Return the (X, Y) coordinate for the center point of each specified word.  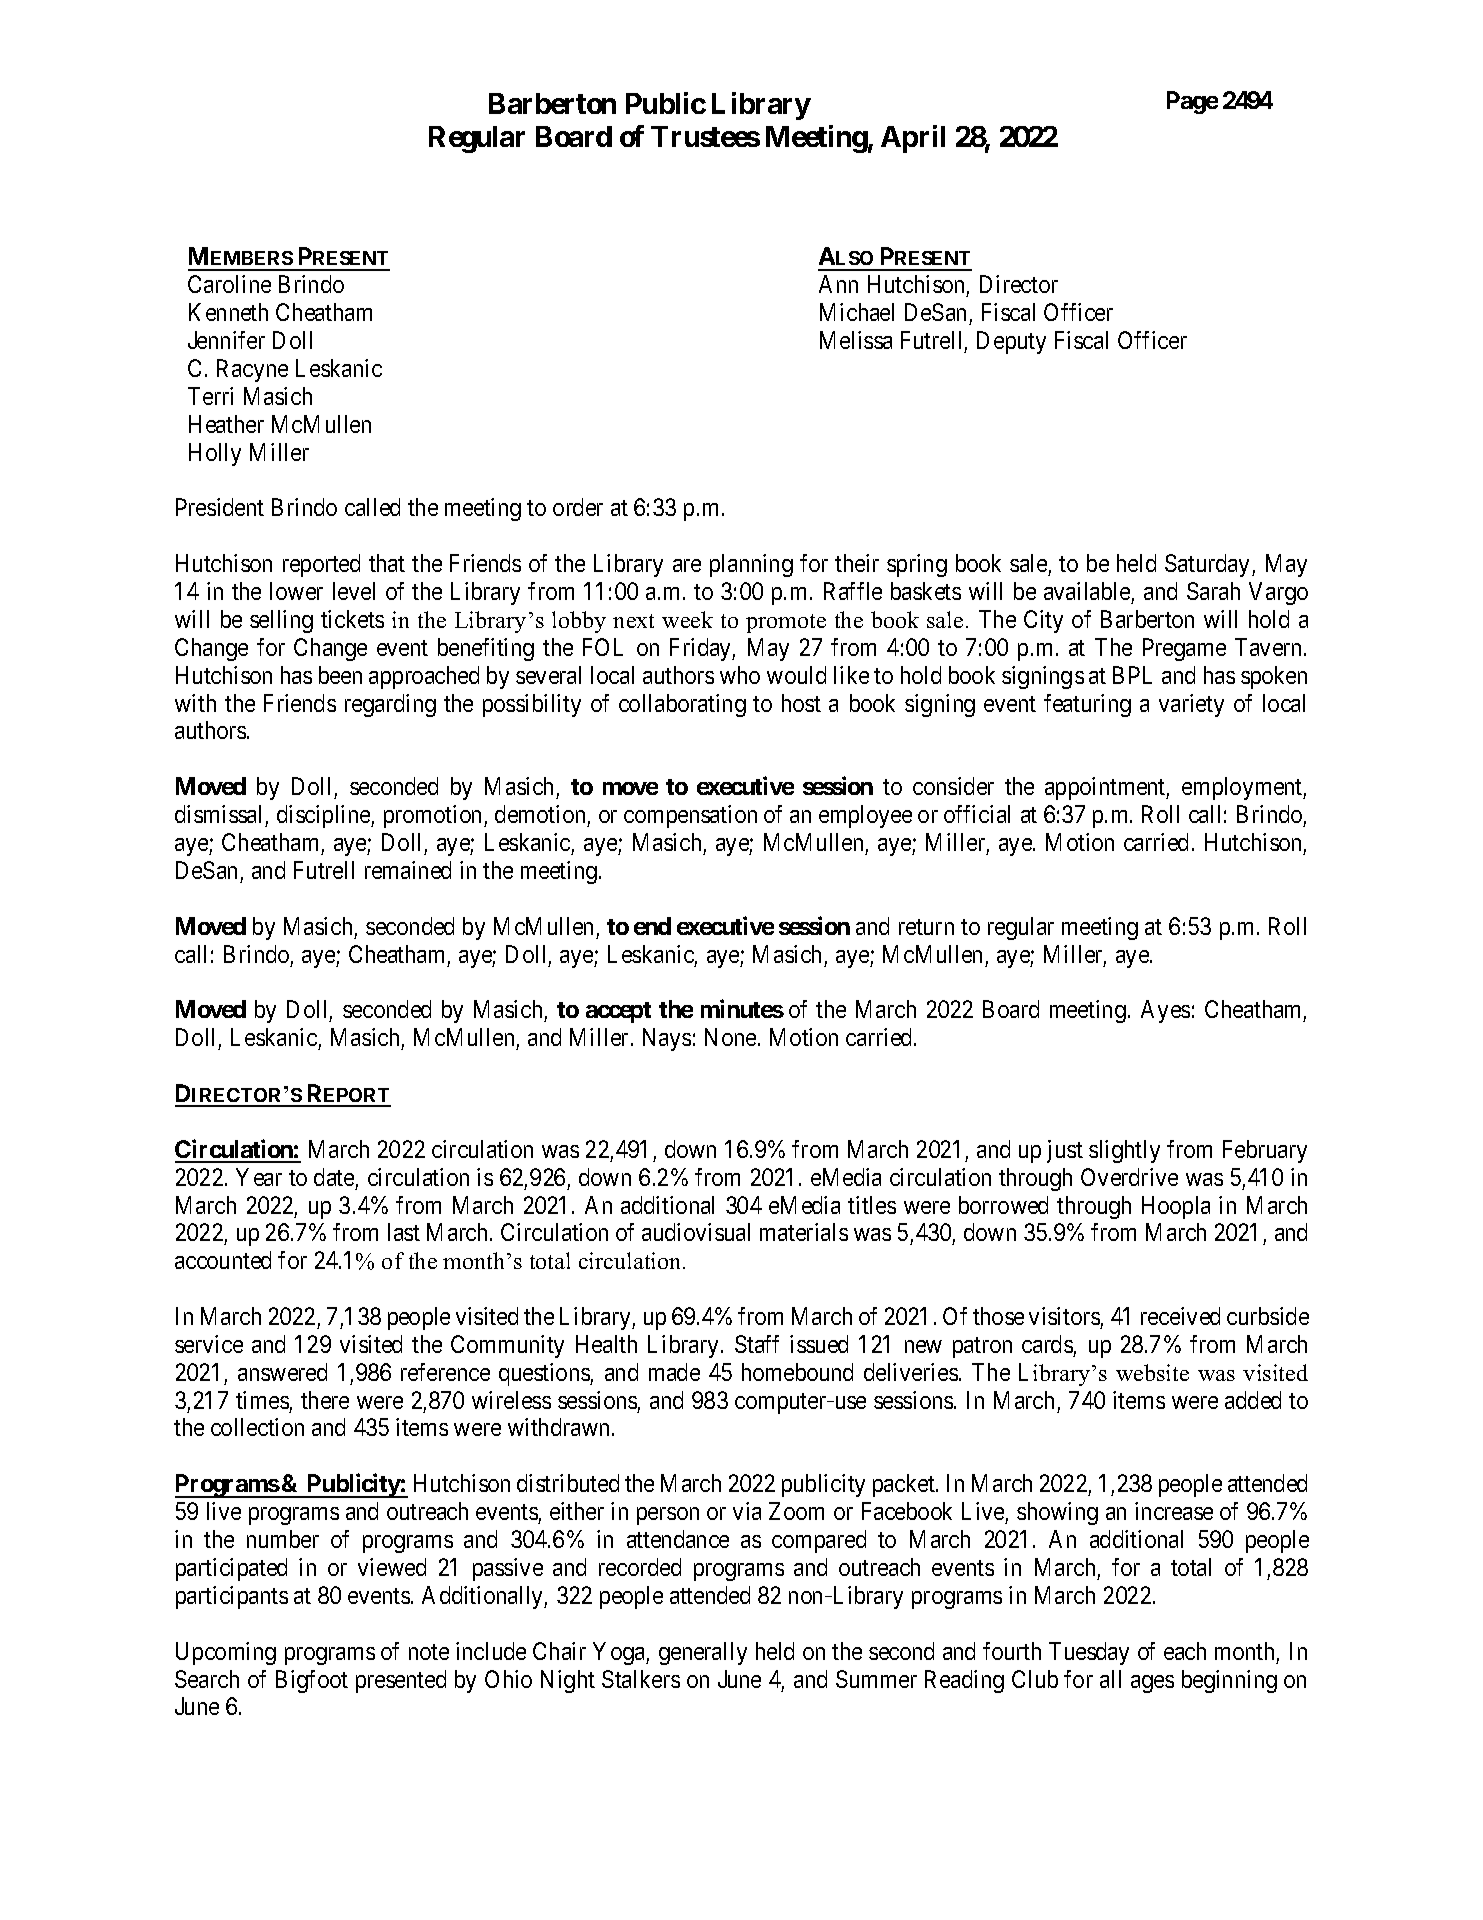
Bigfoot (312, 1681)
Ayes (1165, 1011)
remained (408, 870)
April (913, 139)
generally (703, 1653)
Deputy (1011, 342)
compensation (690, 816)
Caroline (229, 284)
